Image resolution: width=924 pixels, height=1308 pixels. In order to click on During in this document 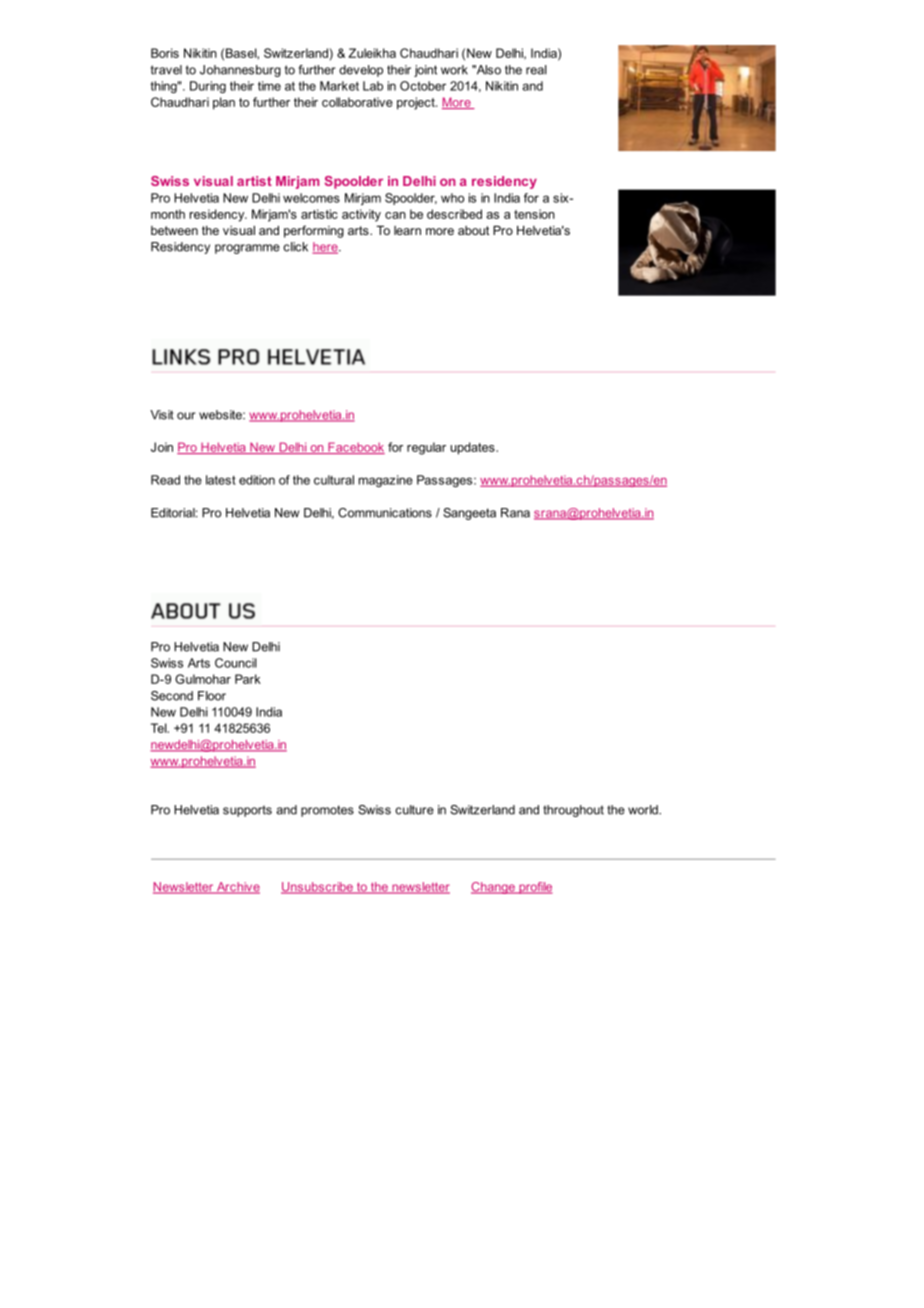, I will do `click(208, 87)`.
